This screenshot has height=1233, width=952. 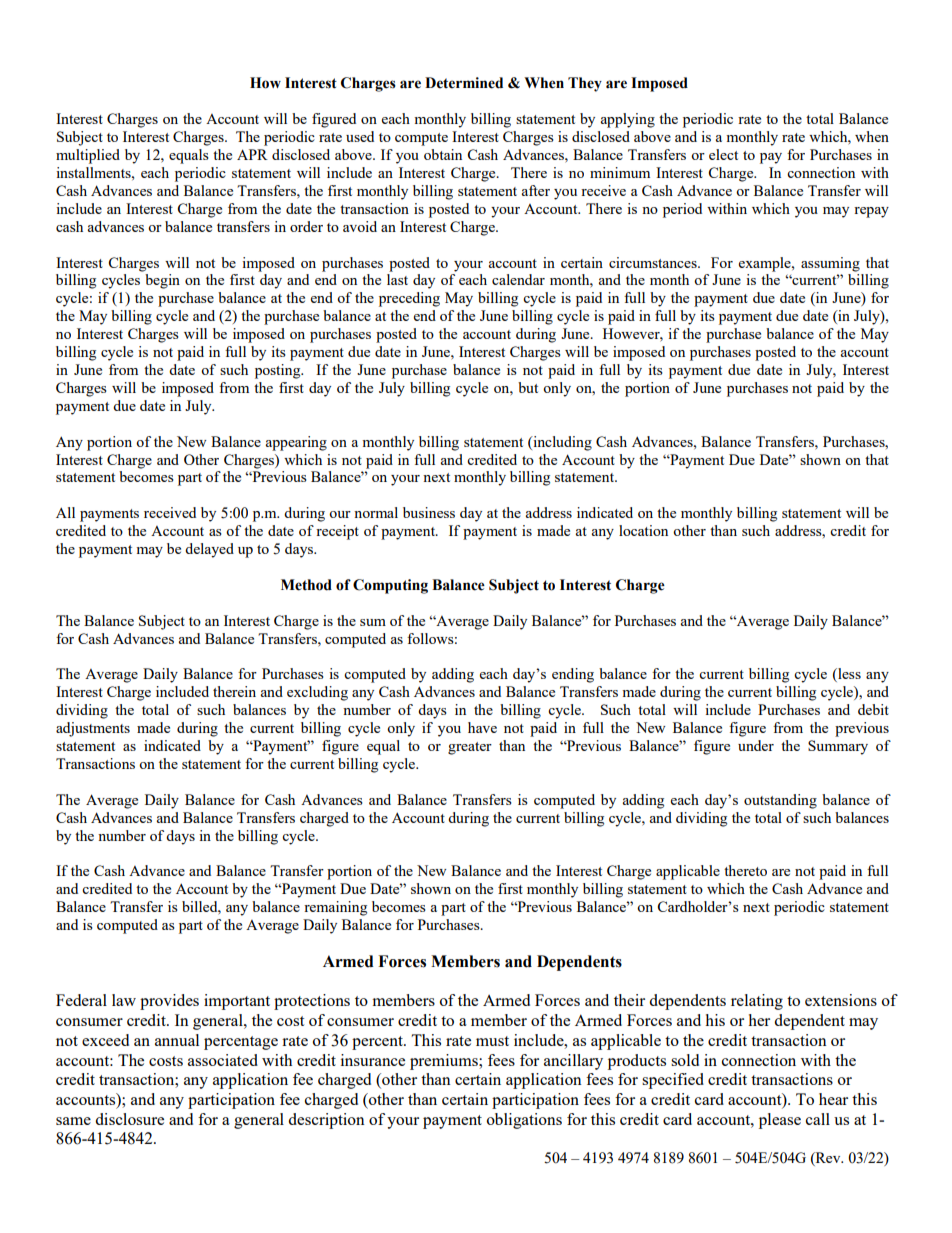 I want to click on under, so click(x=756, y=745).
